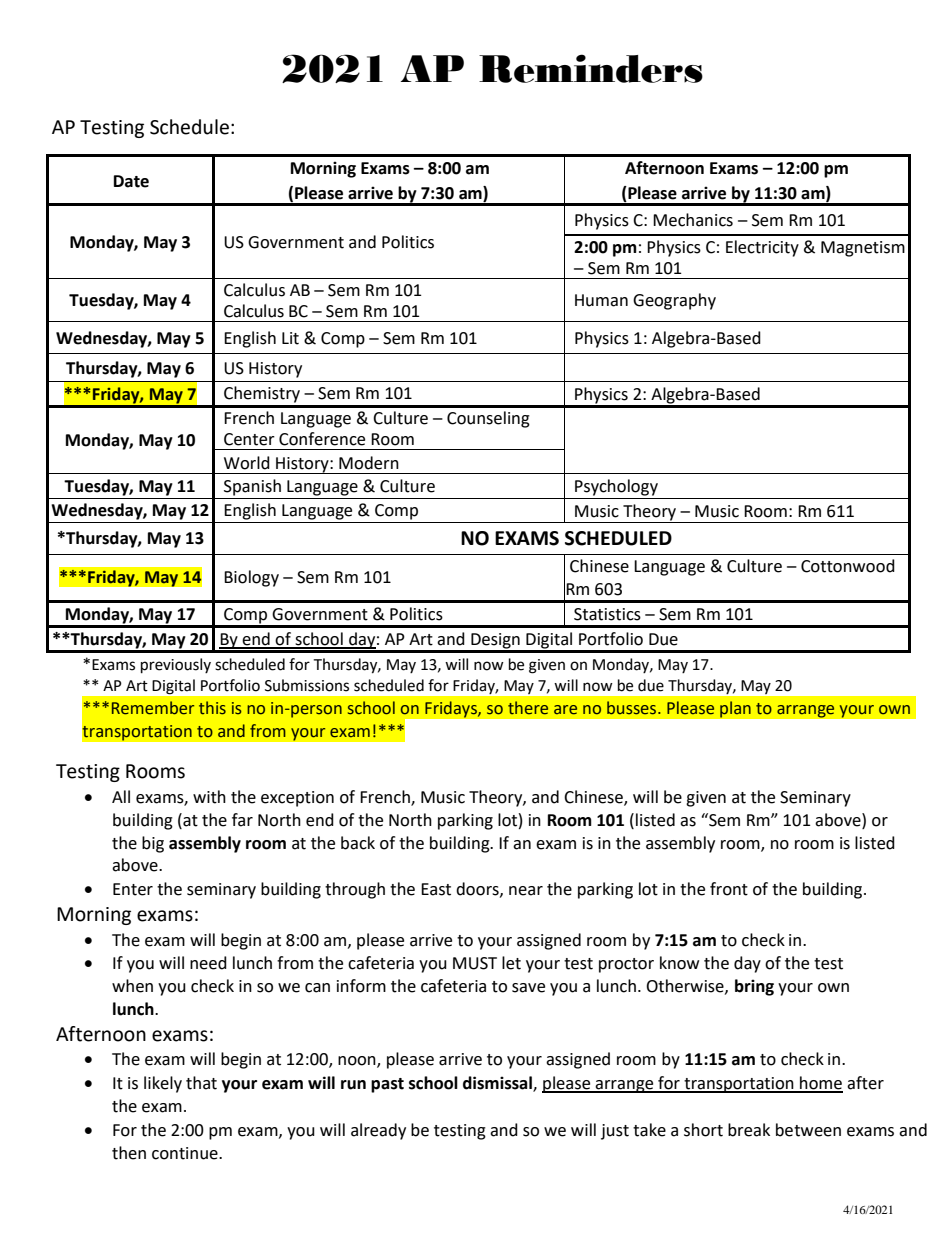 The height and width of the image is (1233, 952). What do you see at coordinates (131, 181) in the image?
I see `Date` at bounding box center [131, 181].
